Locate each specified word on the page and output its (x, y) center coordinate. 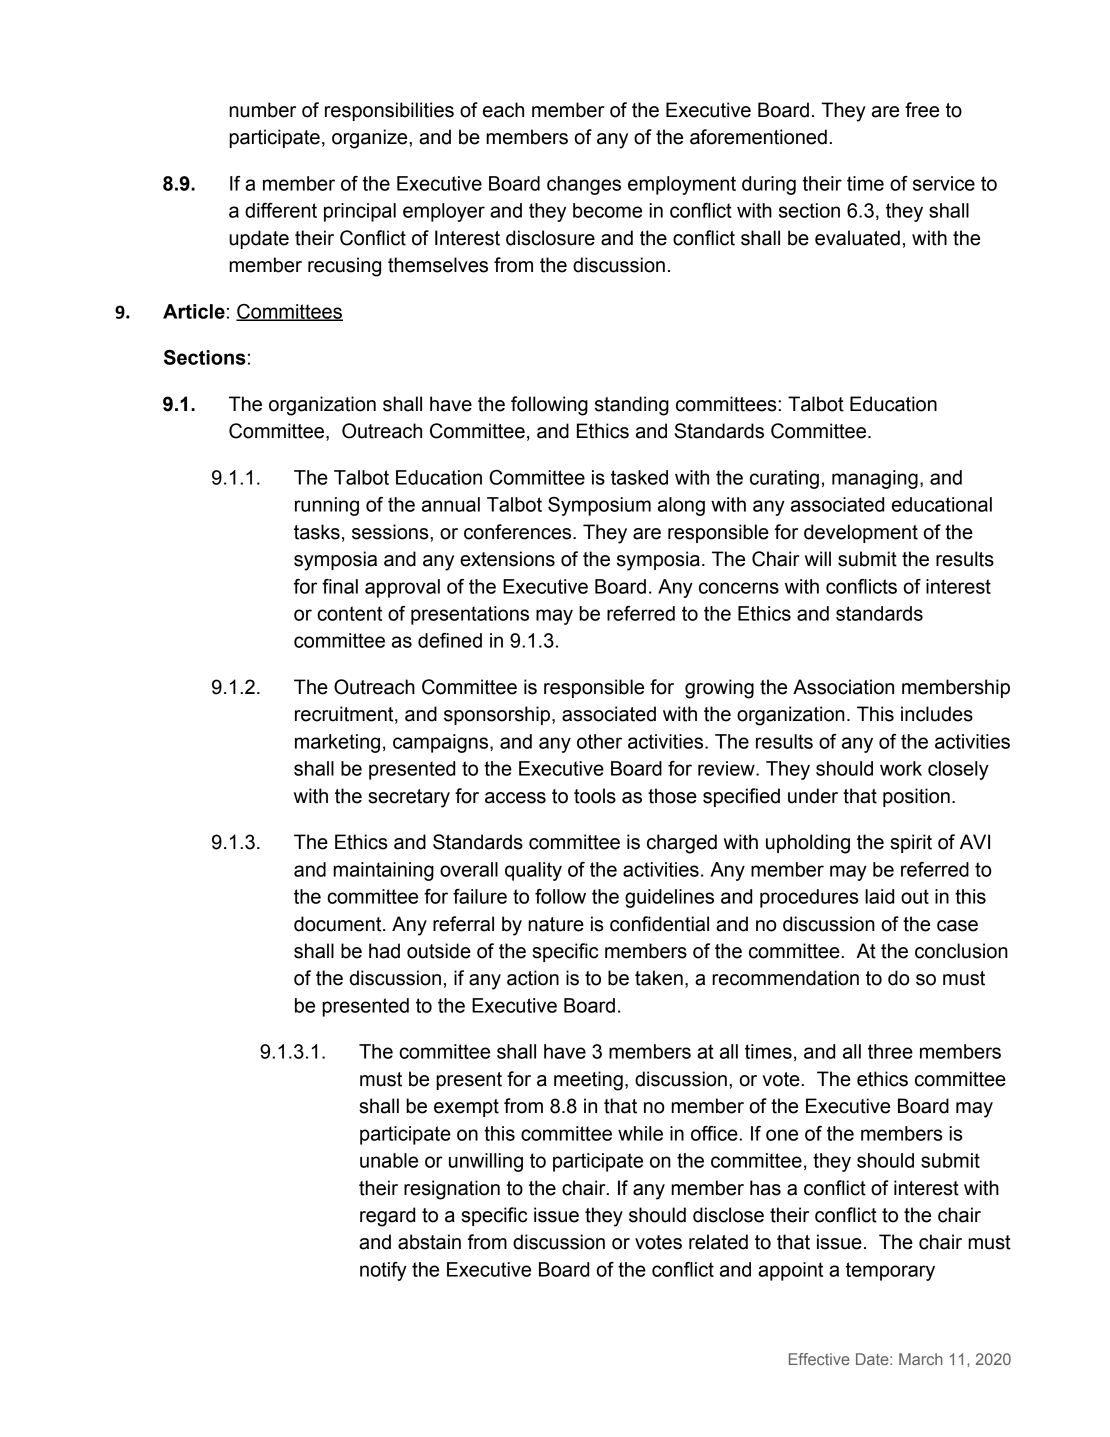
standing (632, 406)
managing (875, 479)
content (349, 613)
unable (389, 1160)
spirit (911, 843)
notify (383, 1271)
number (262, 110)
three (890, 1051)
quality (533, 871)
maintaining (383, 871)
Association (843, 687)
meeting (588, 1081)
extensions (507, 559)
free (922, 110)
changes (584, 185)
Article (194, 311)
